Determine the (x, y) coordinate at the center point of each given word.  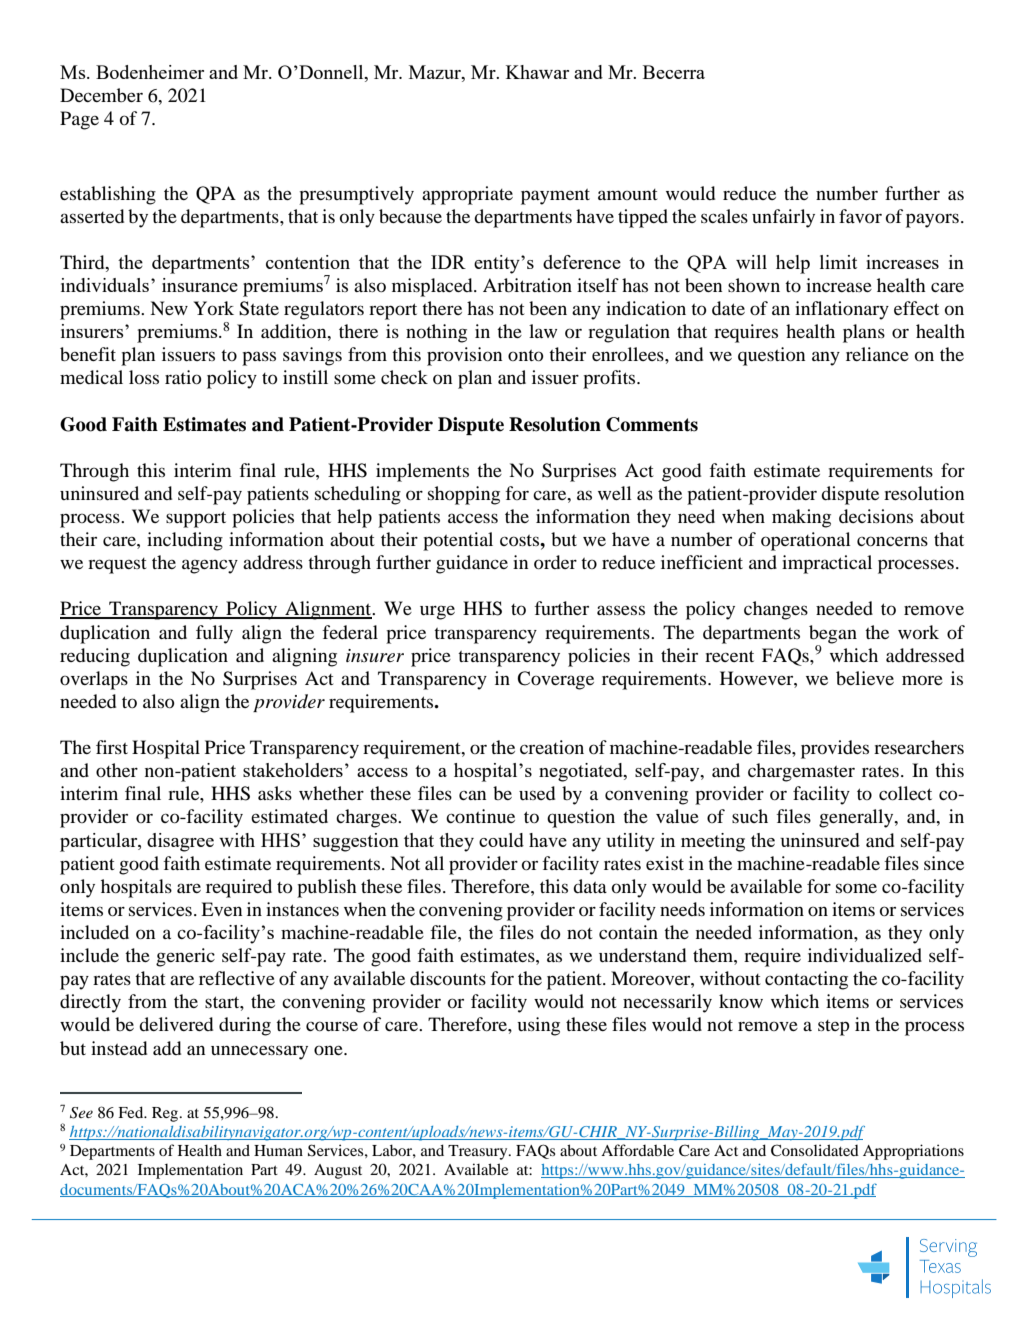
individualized (865, 955)
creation (552, 747)
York (214, 308)
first (112, 747)
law (543, 331)
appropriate (467, 195)
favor (860, 216)
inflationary (842, 310)
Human (278, 1150)
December (101, 95)
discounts (448, 978)
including (185, 541)
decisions (876, 516)
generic (185, 957)
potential (458, 541)
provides (835, 749)
